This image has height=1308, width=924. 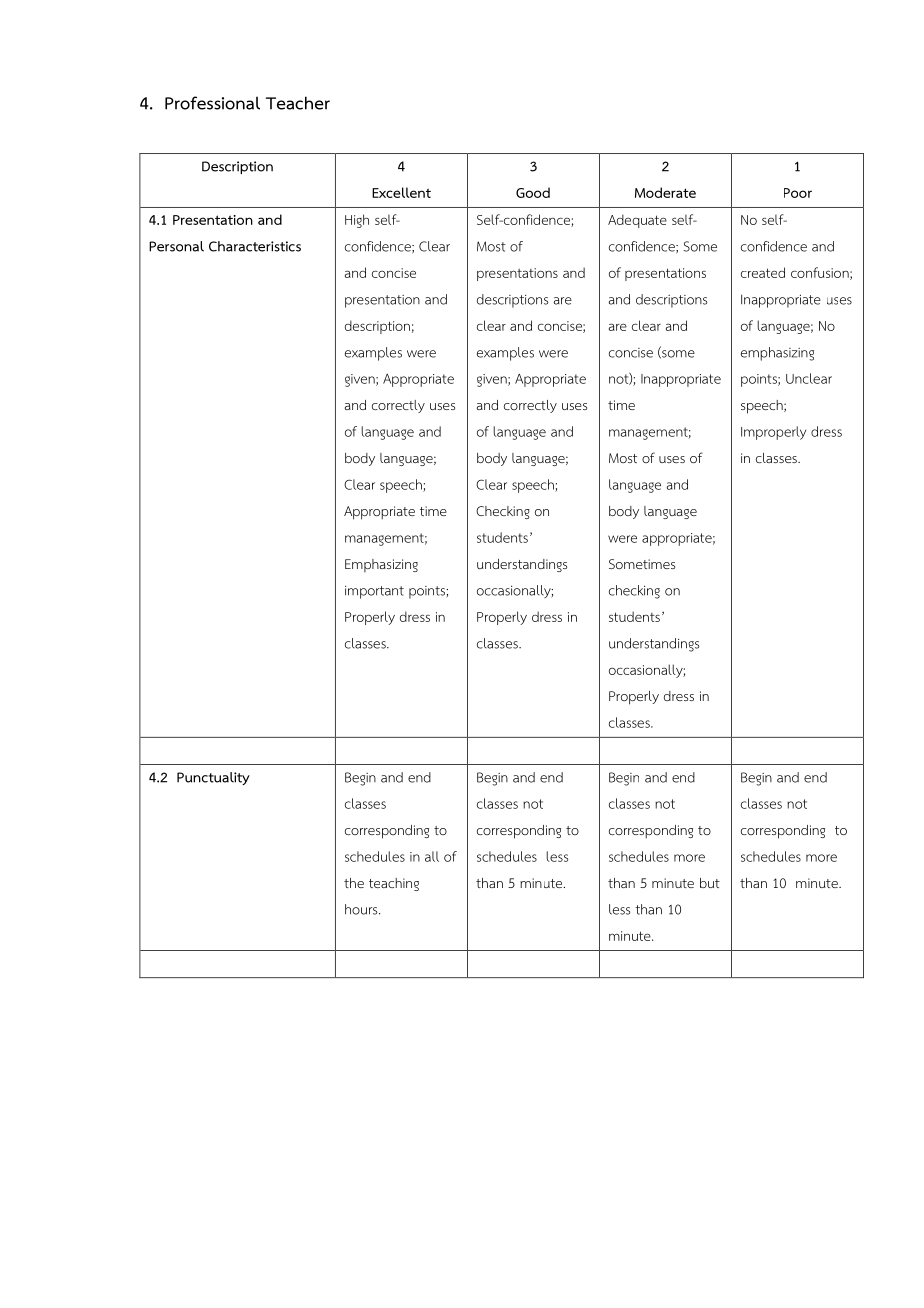 I want to click on Good, so click(x=533, y=192).
